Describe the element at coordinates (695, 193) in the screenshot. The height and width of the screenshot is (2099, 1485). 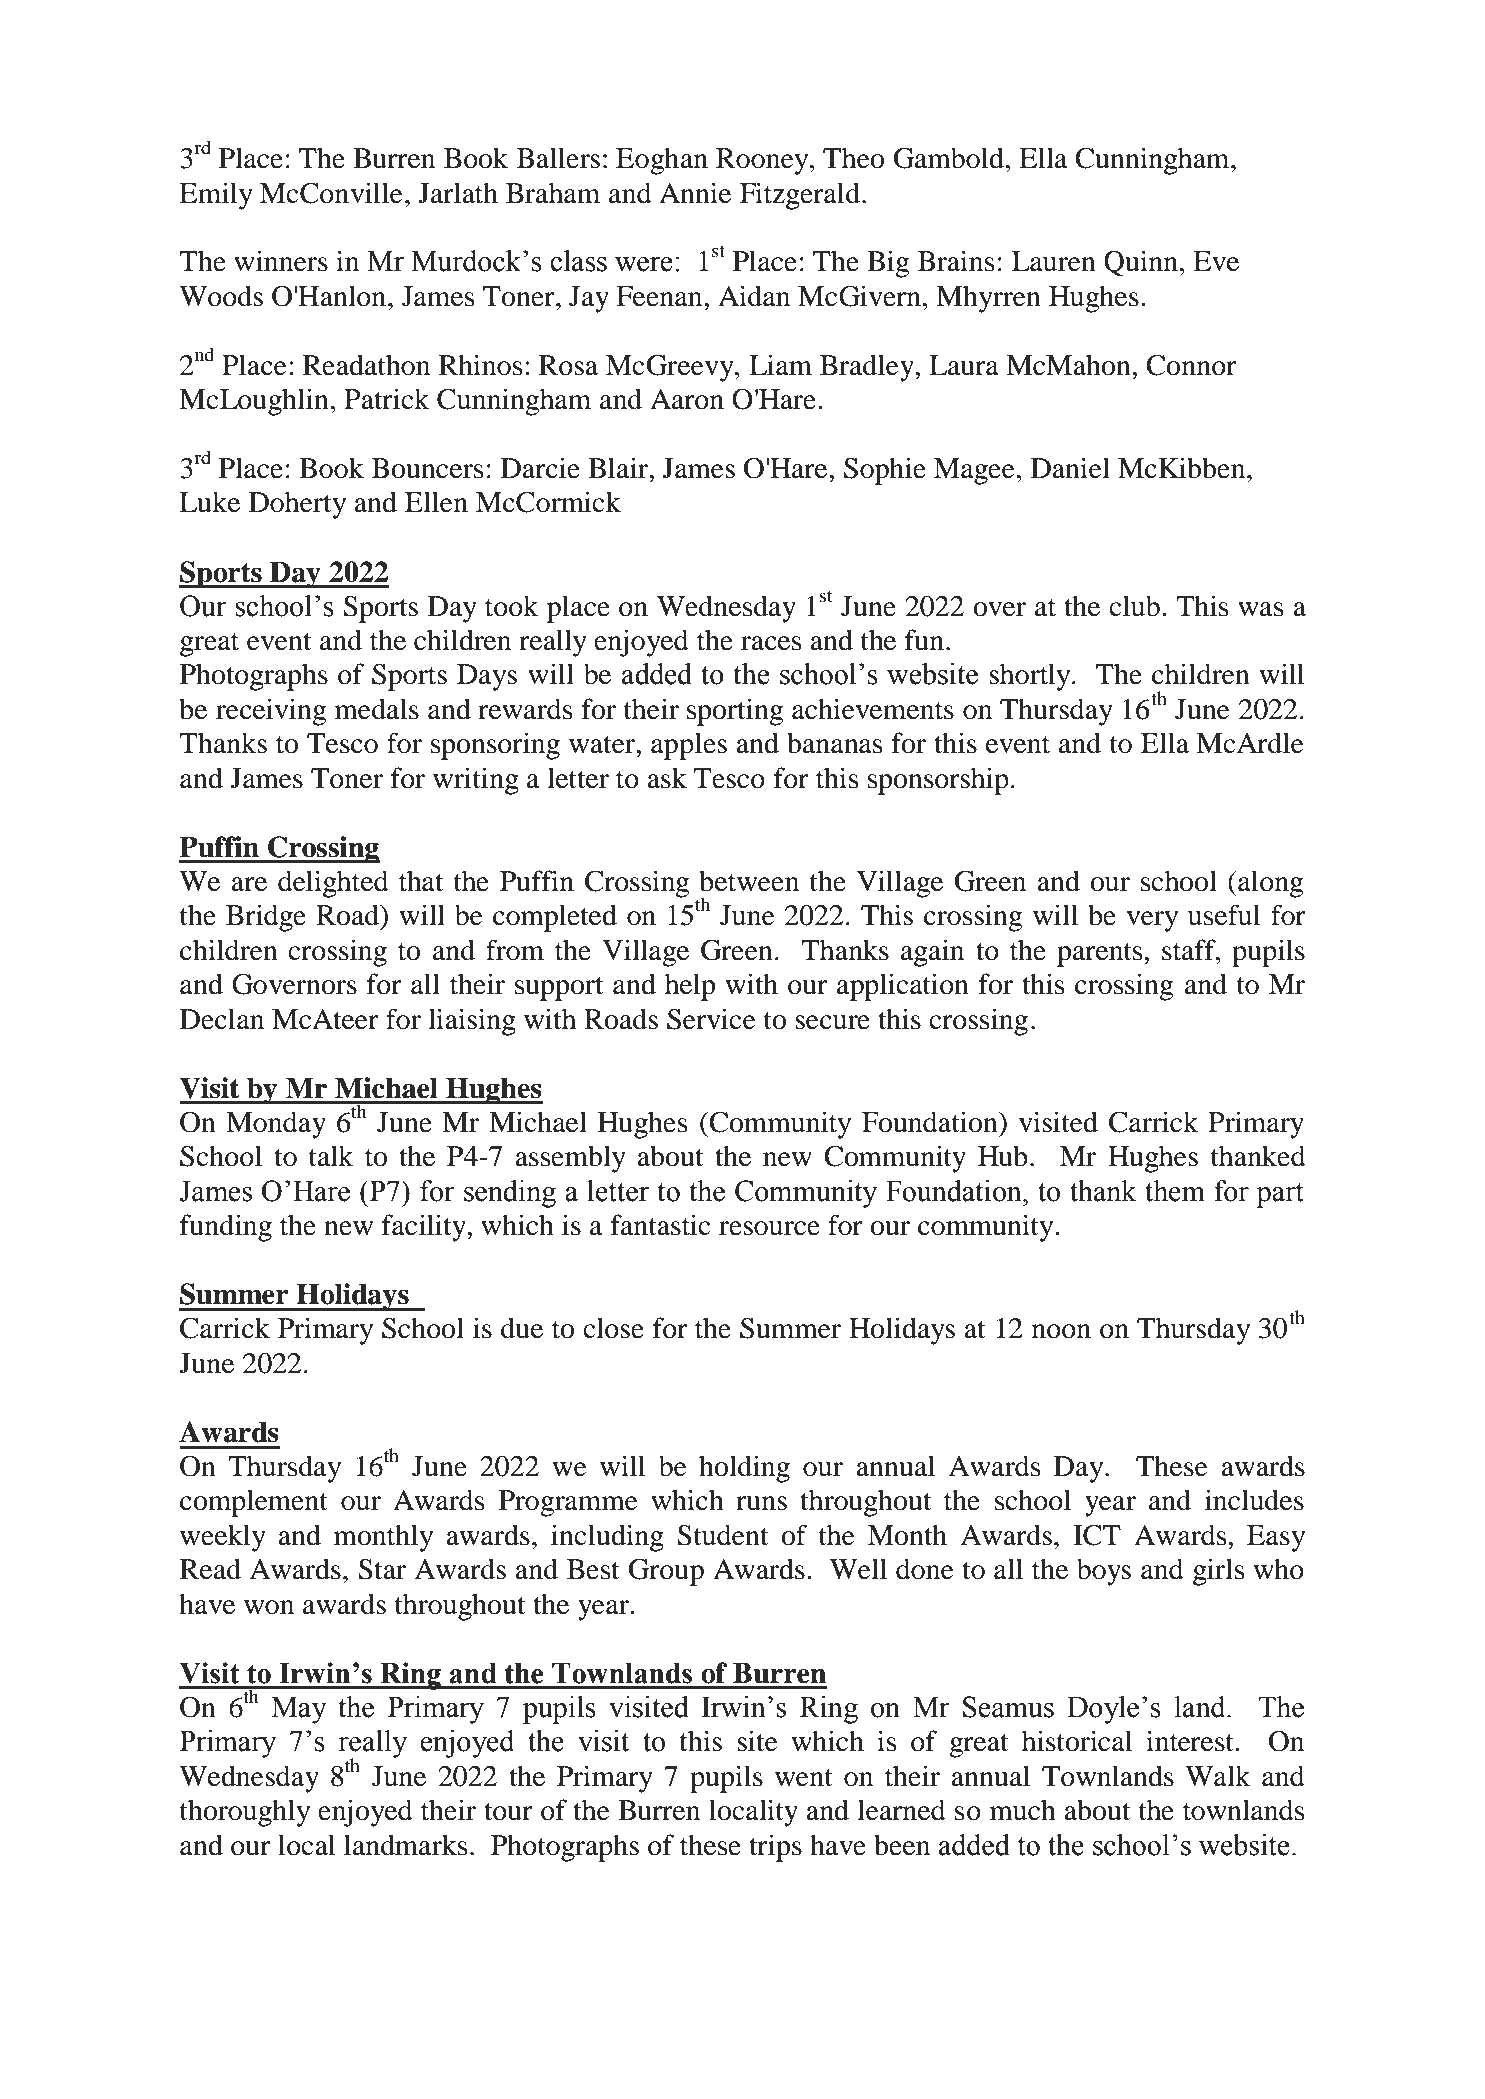
I see `Annie` at that location.
